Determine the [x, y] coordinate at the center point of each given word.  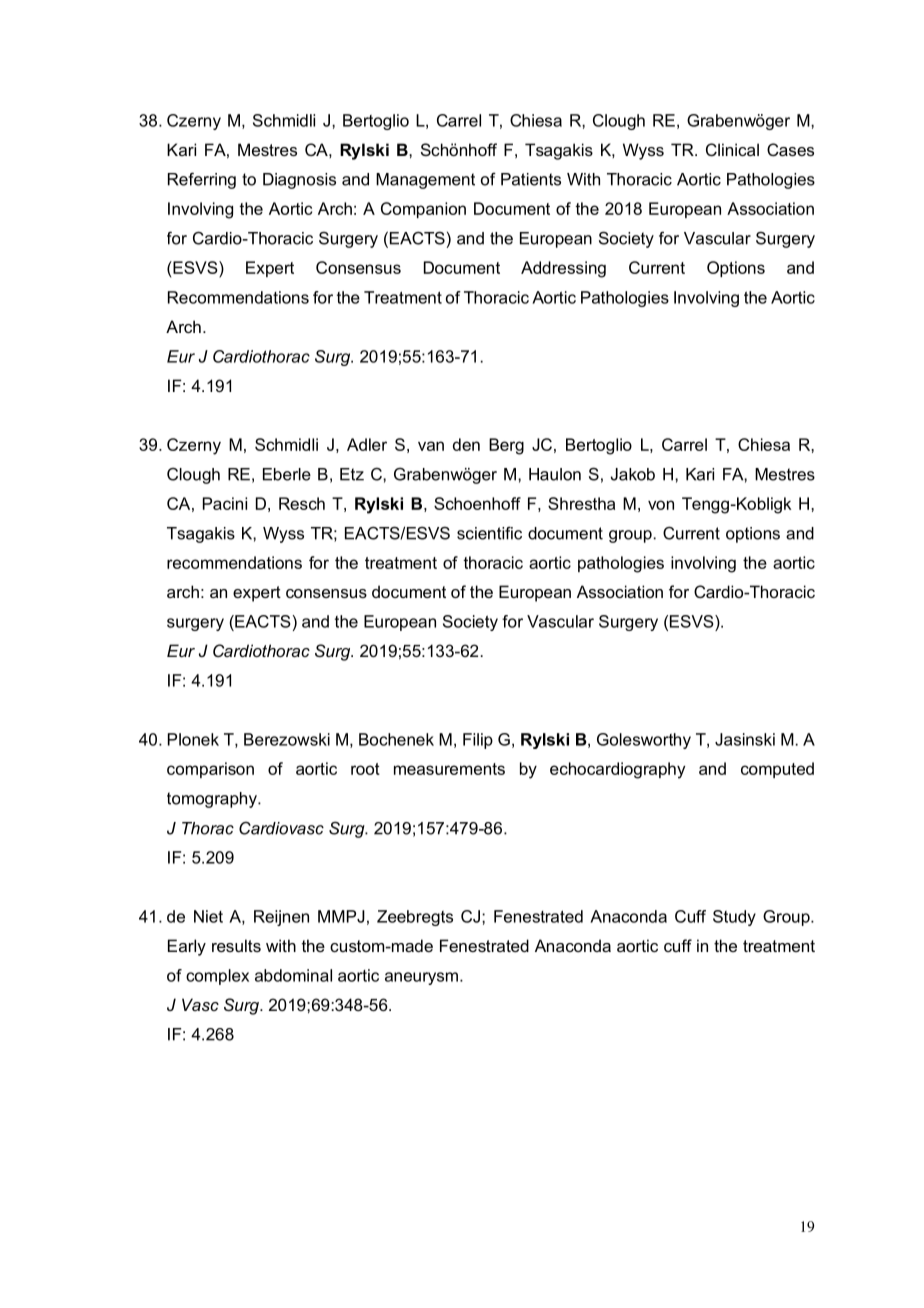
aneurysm [423, 978]
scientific [489, 533]
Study [734, 918]
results [236, 945]
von [661, 505]
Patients [531, 179]
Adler [367, 444]
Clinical [732, 149]
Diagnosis [299, 181]
